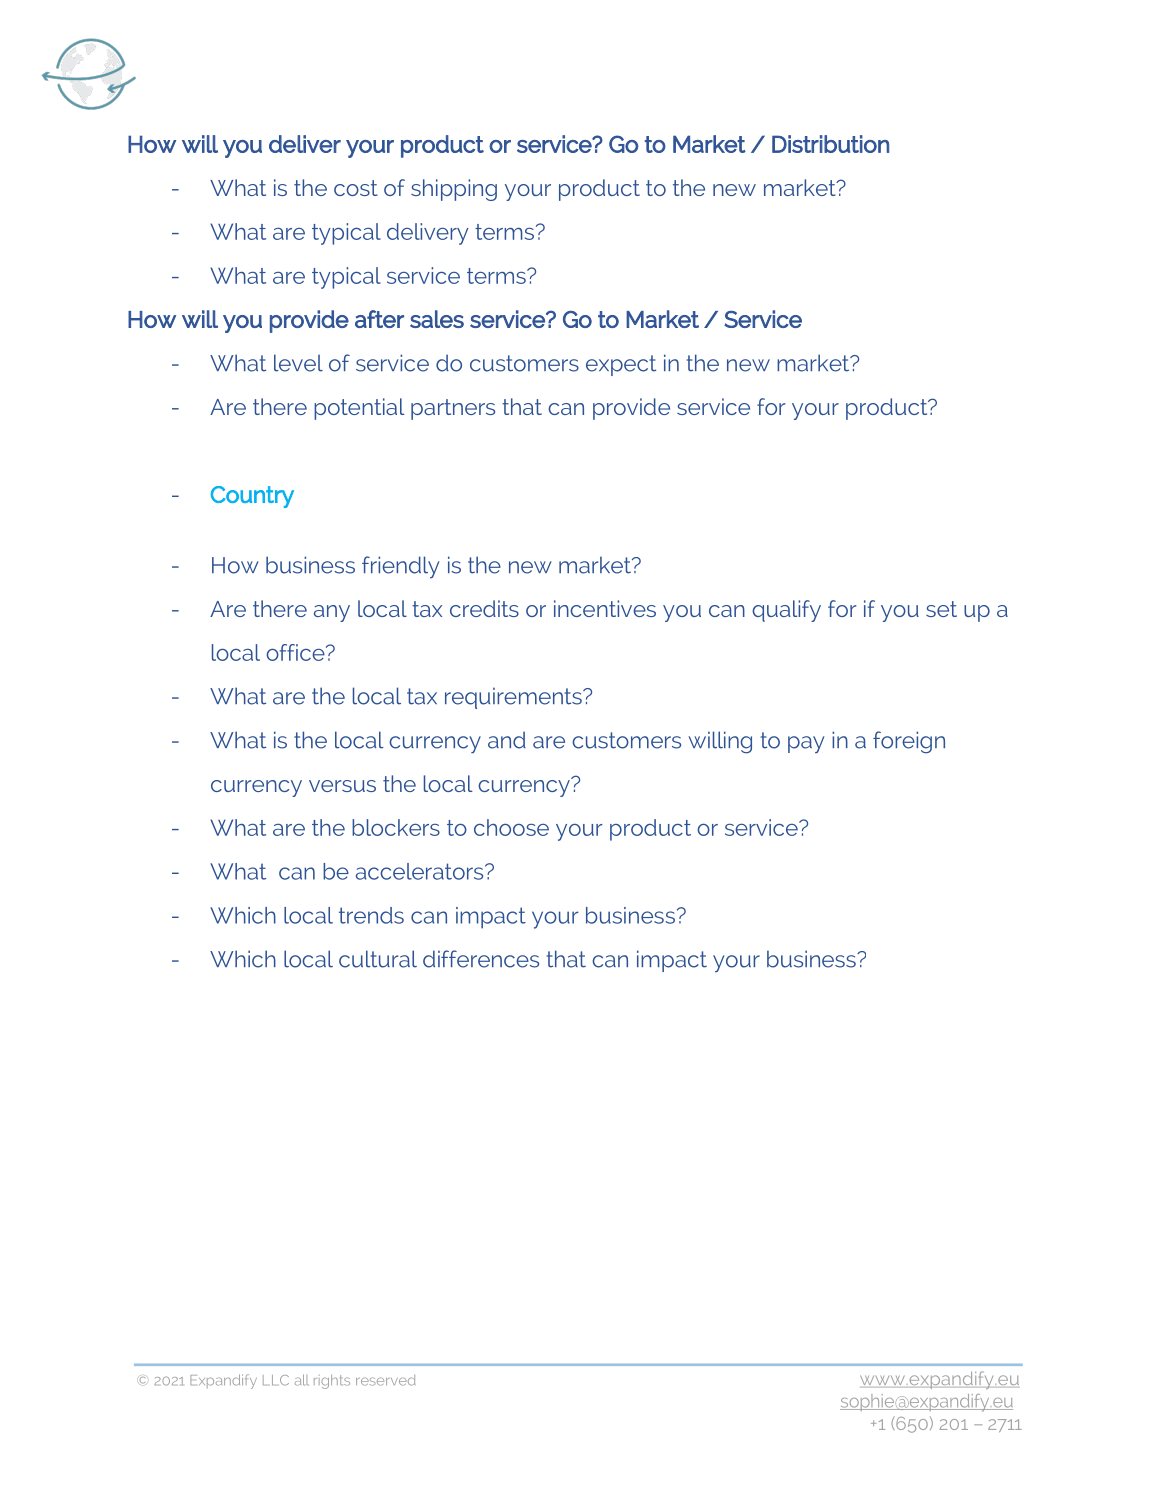 Image resolution: width=1161 pixels, height=1503 pixels. I want to click on rights, so click(332, 1381).
